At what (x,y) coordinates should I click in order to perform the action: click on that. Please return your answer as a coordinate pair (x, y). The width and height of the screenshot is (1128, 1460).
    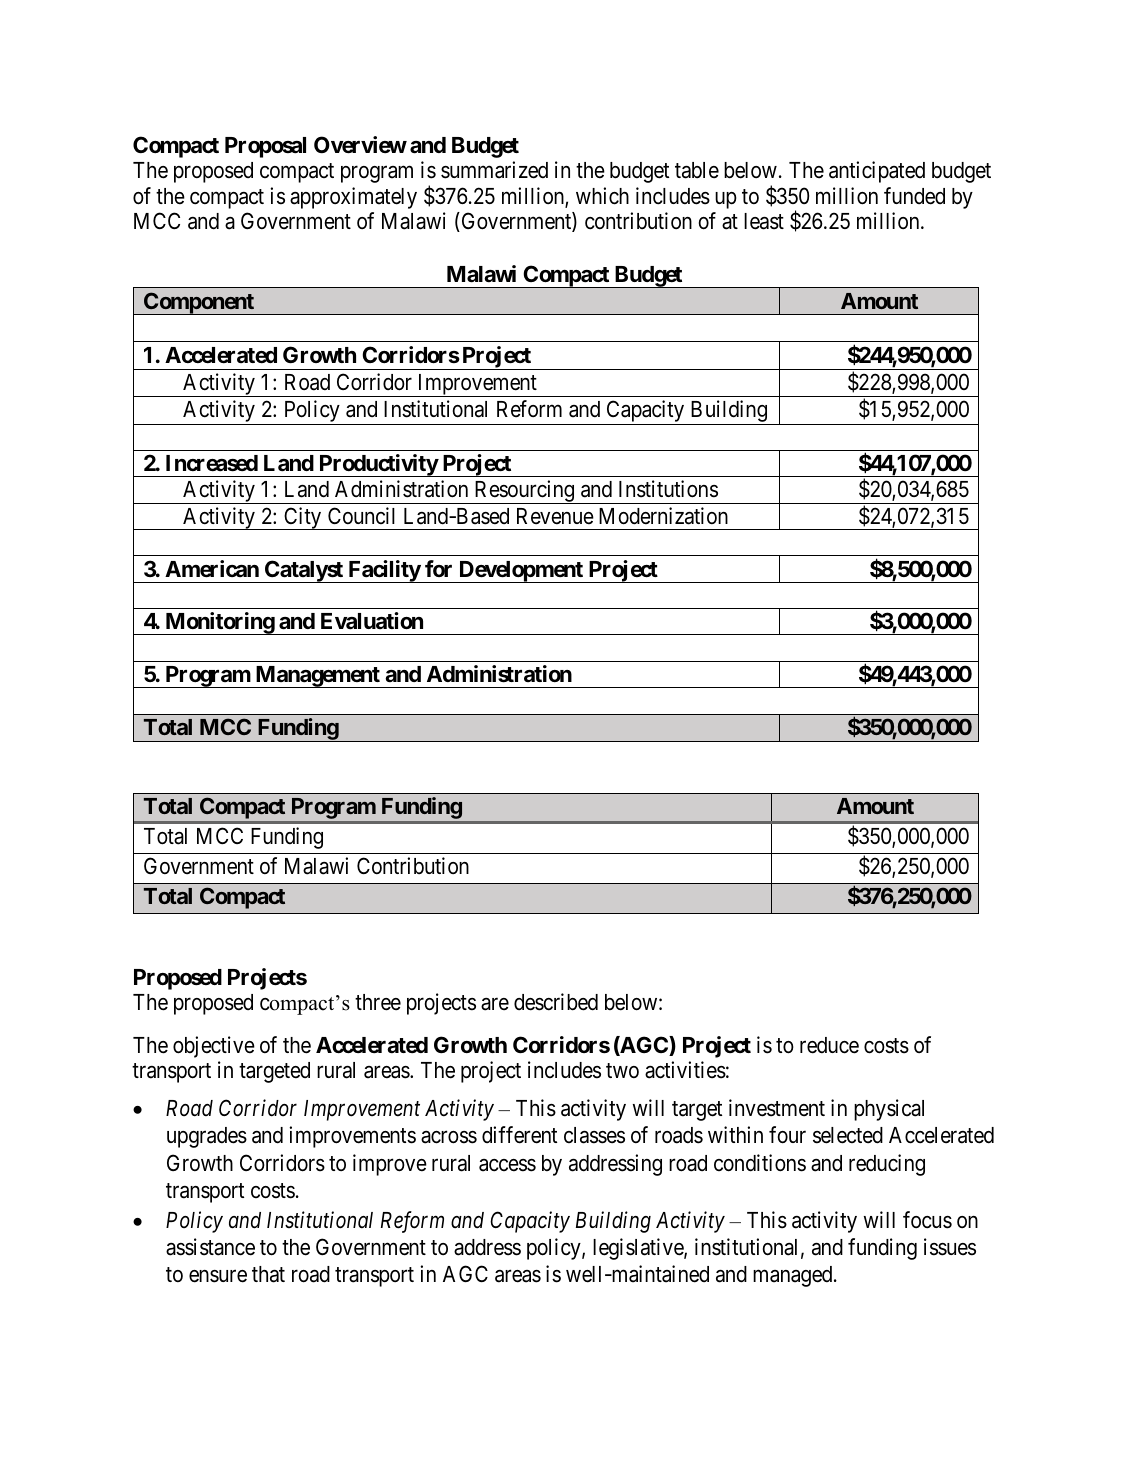
    Looking at the image, I should click on (268, 1274).
